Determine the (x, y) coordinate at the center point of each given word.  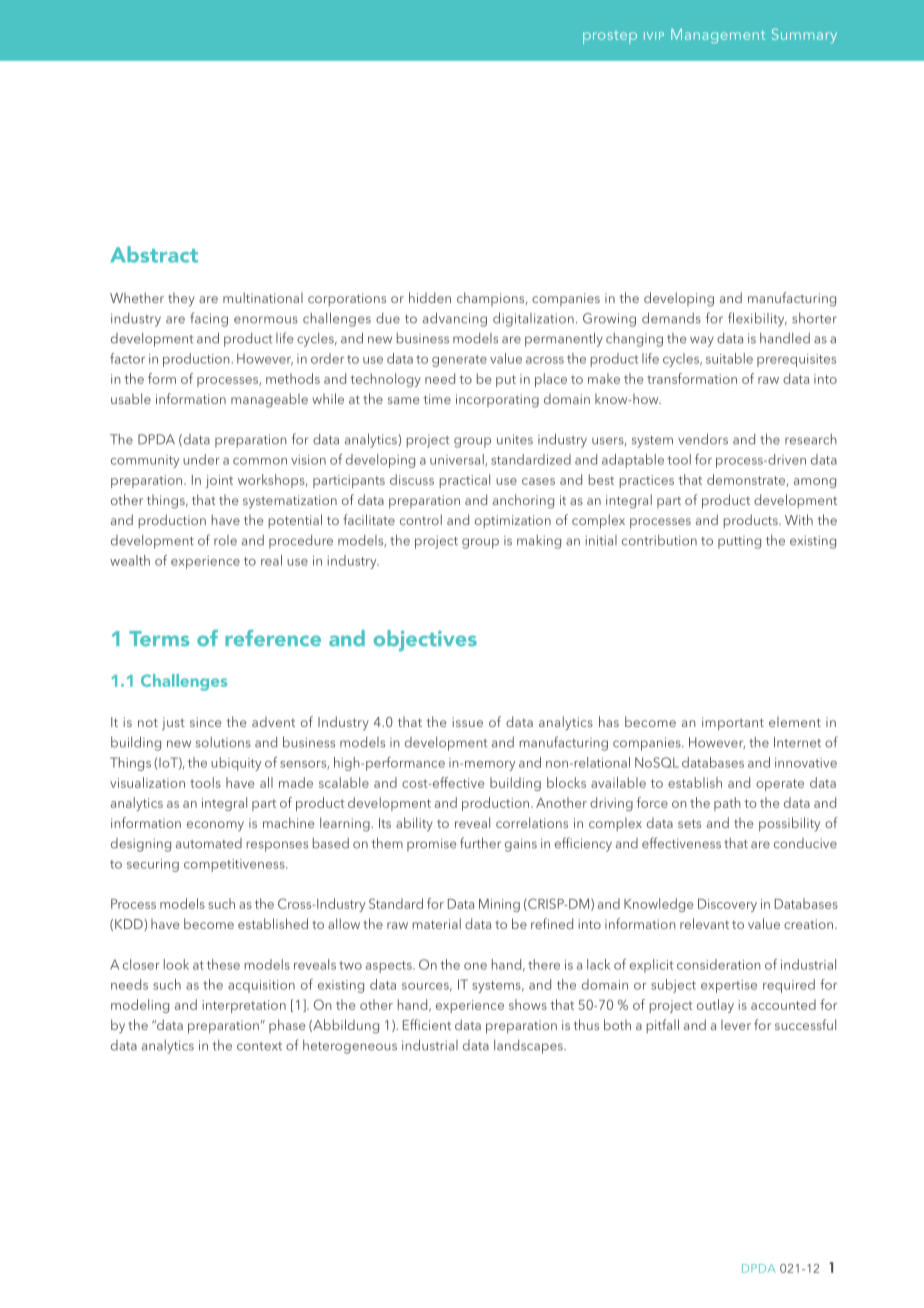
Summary (804, 35)
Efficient (427, 1024)
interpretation (244, 1006)
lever (736, 1024)
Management (718, 36)
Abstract (154, 254)
